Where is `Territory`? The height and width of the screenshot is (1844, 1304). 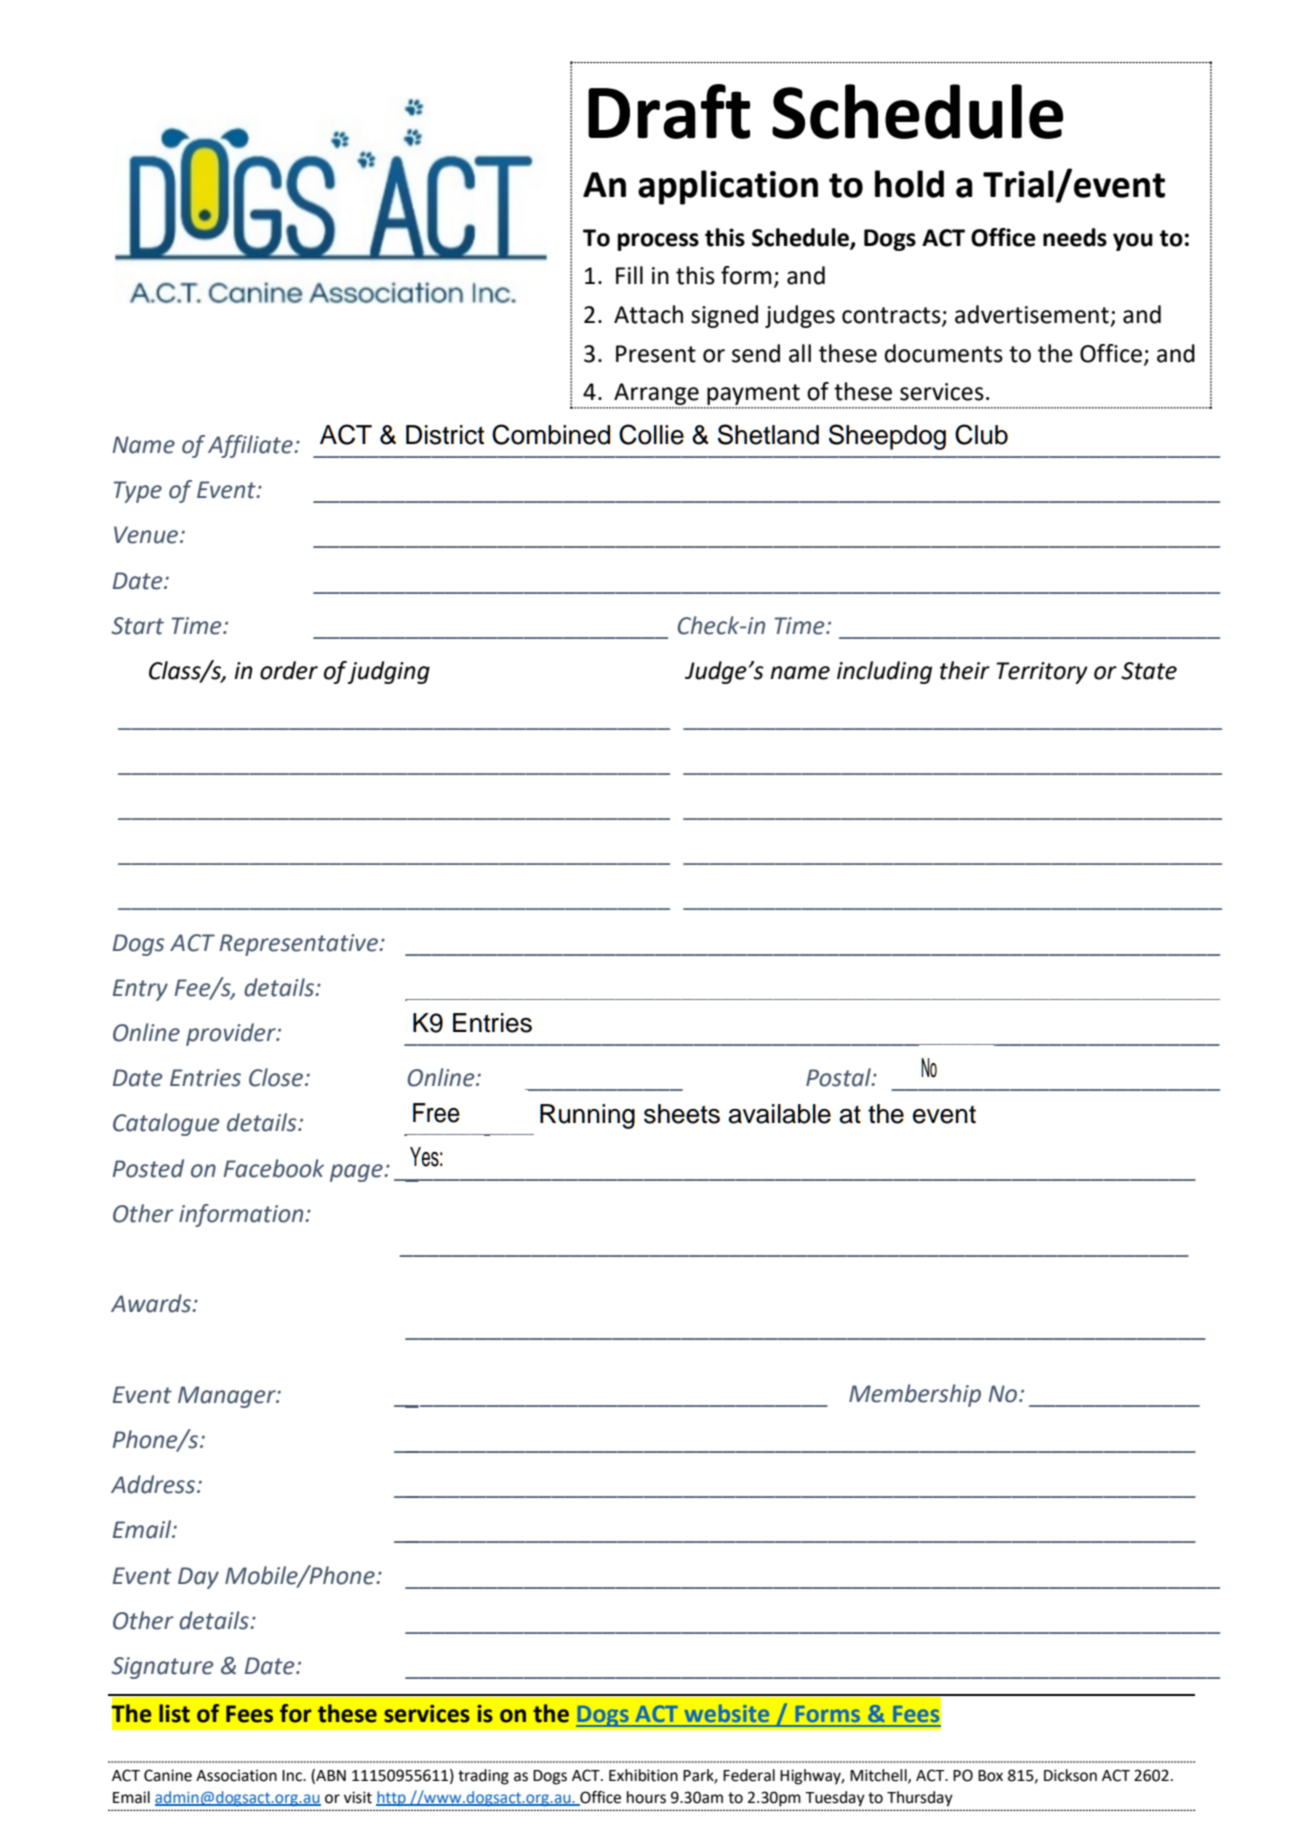
Territory is located at coordinates (1042, 673).
